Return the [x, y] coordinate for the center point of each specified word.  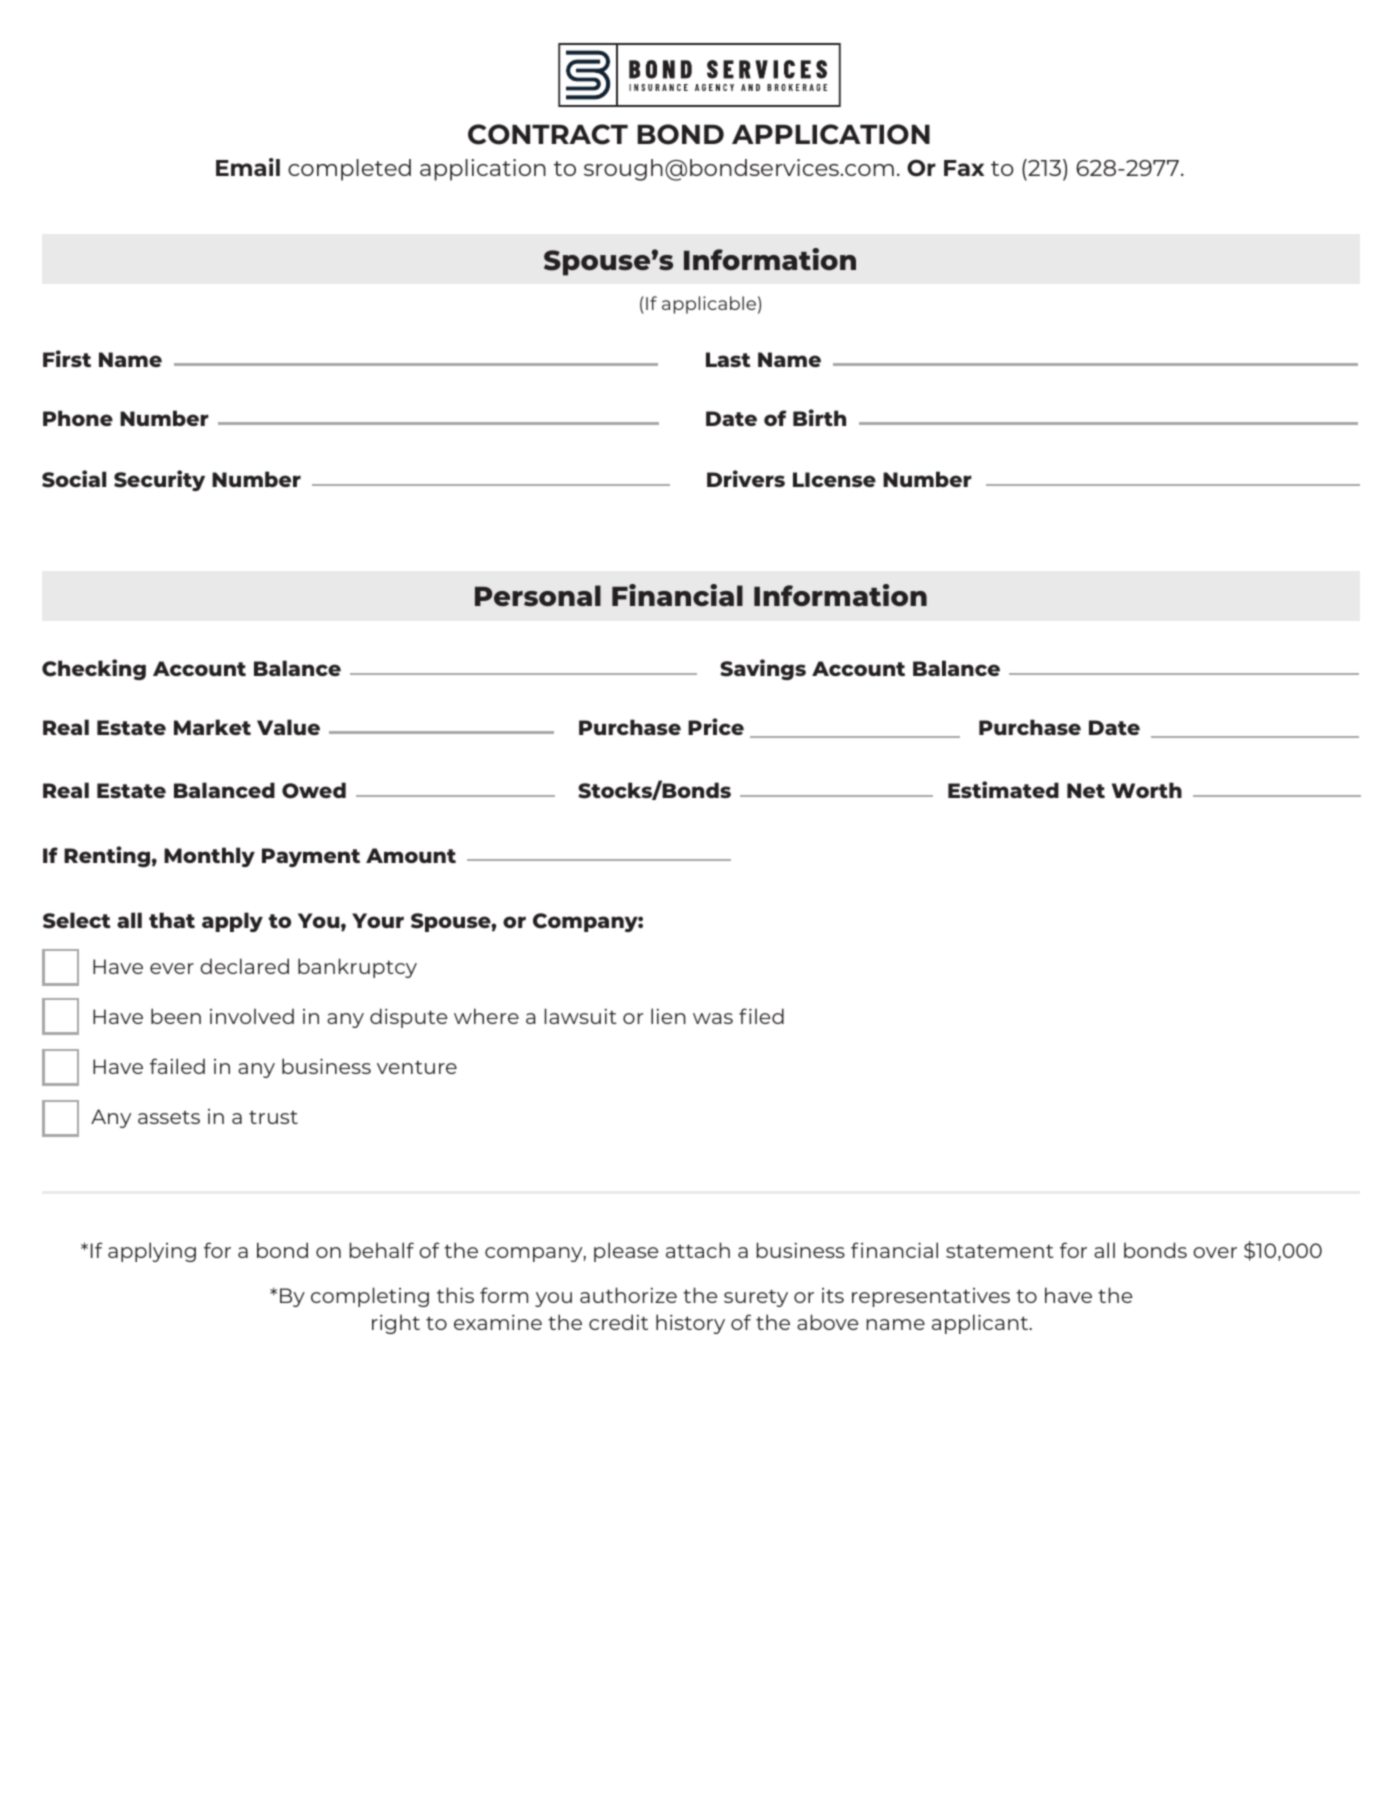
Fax [964, 168]
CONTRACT [548, 134]
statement [999, 1251]
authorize [628, 1295]
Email [248, 167]
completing [370, 1297]
